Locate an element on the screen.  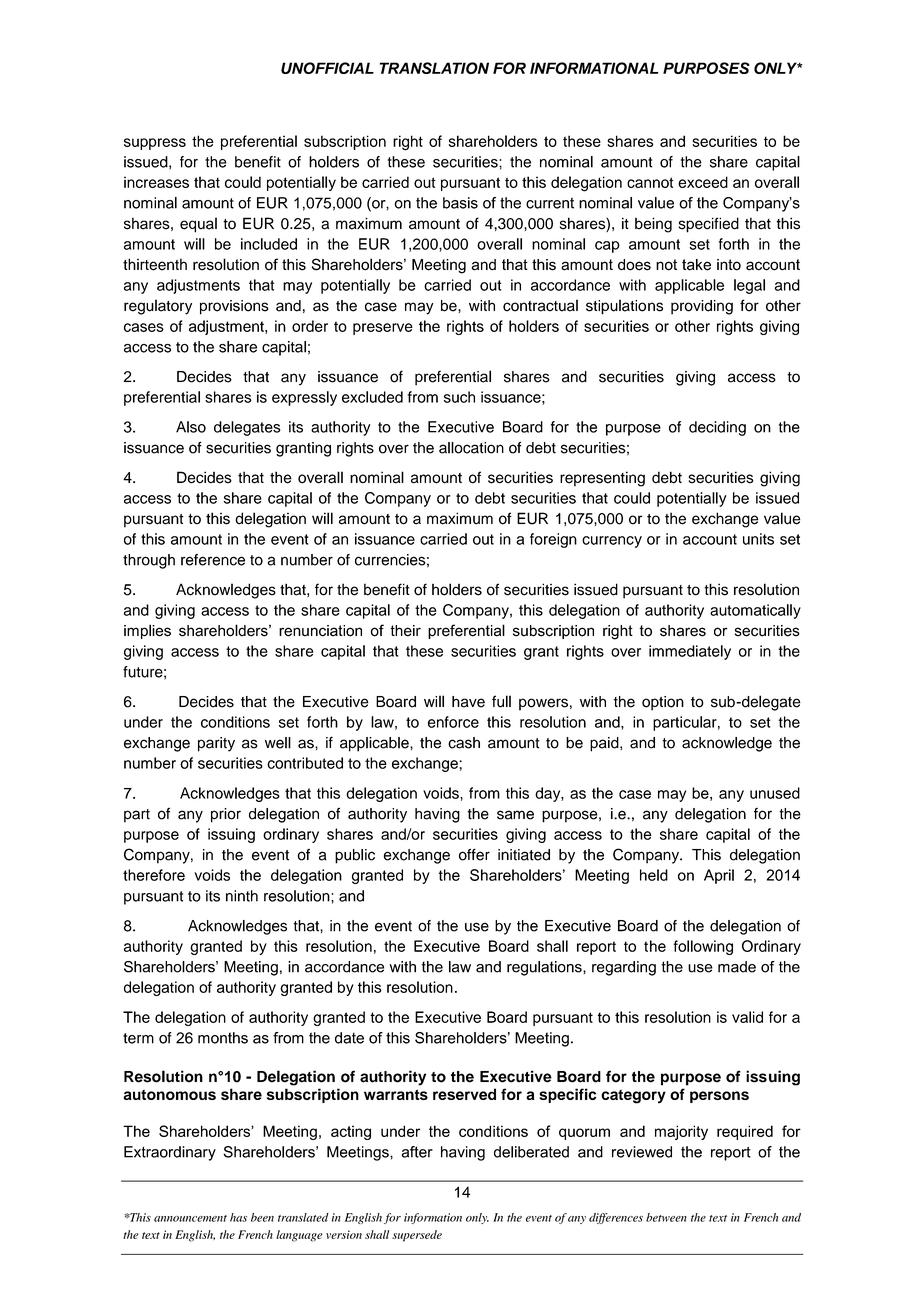
suppress is located at coordinates (155, 144).
